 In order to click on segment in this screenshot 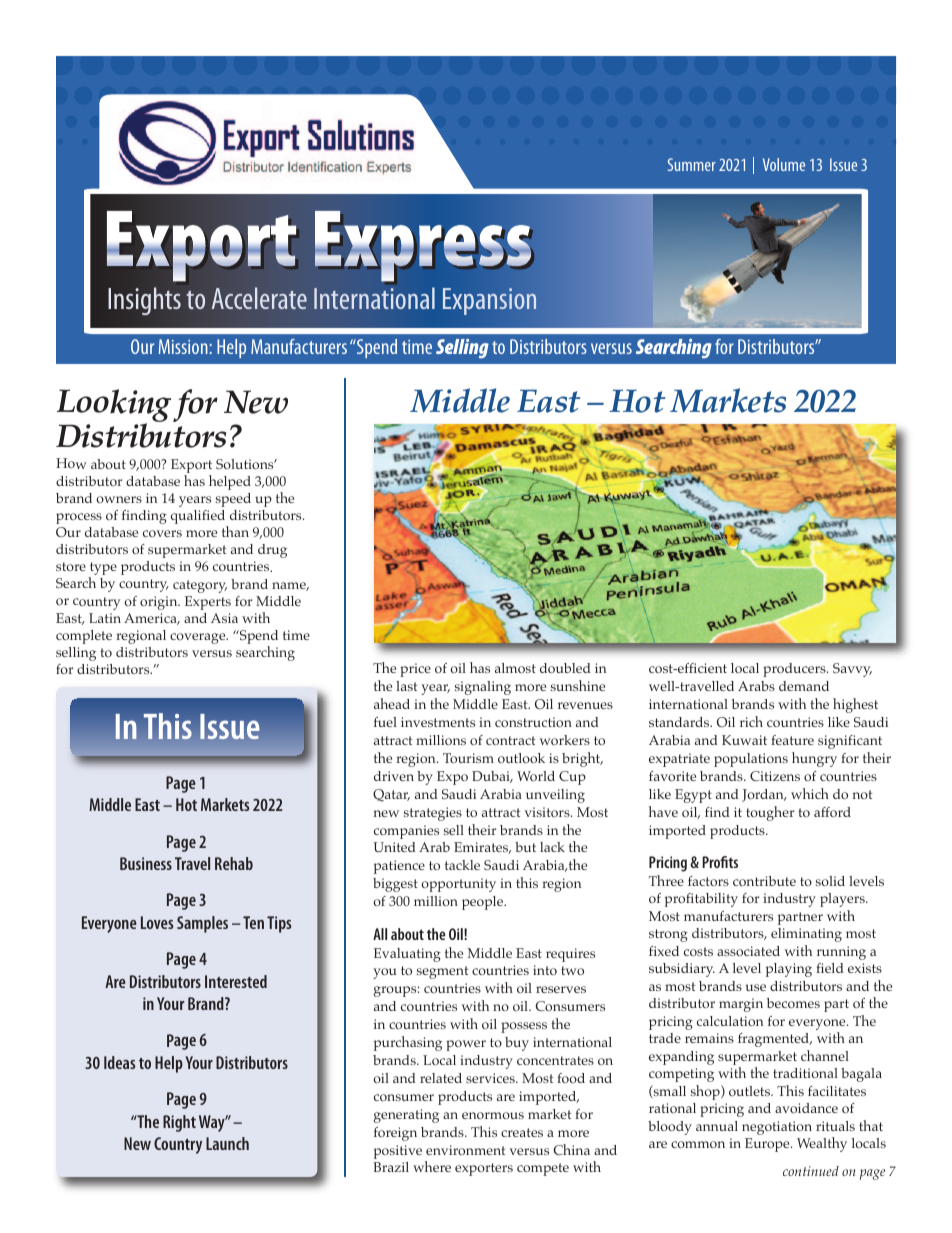, I will do `click(442, 972)`.
